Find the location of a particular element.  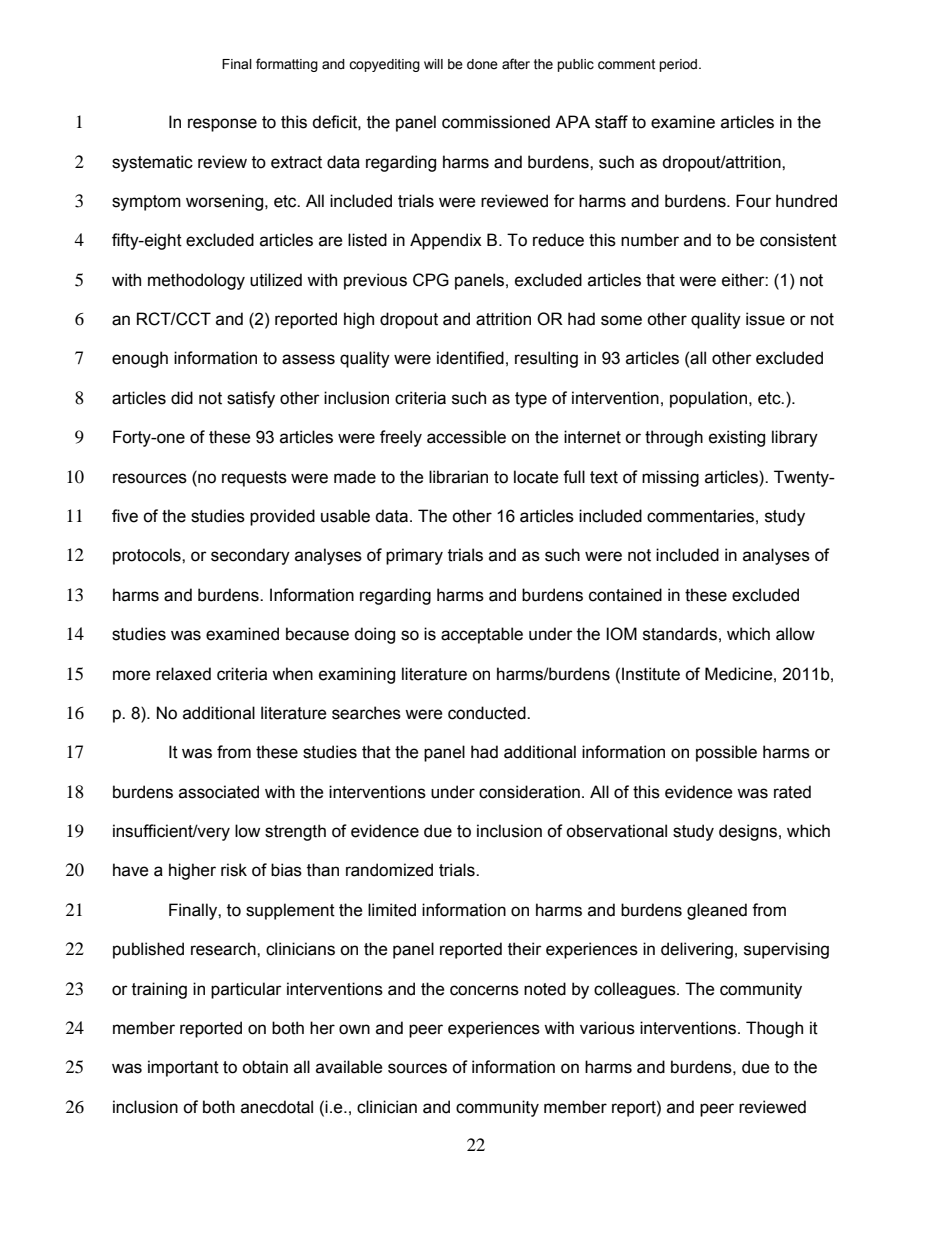

important is located at coordinates (183, 1068).
